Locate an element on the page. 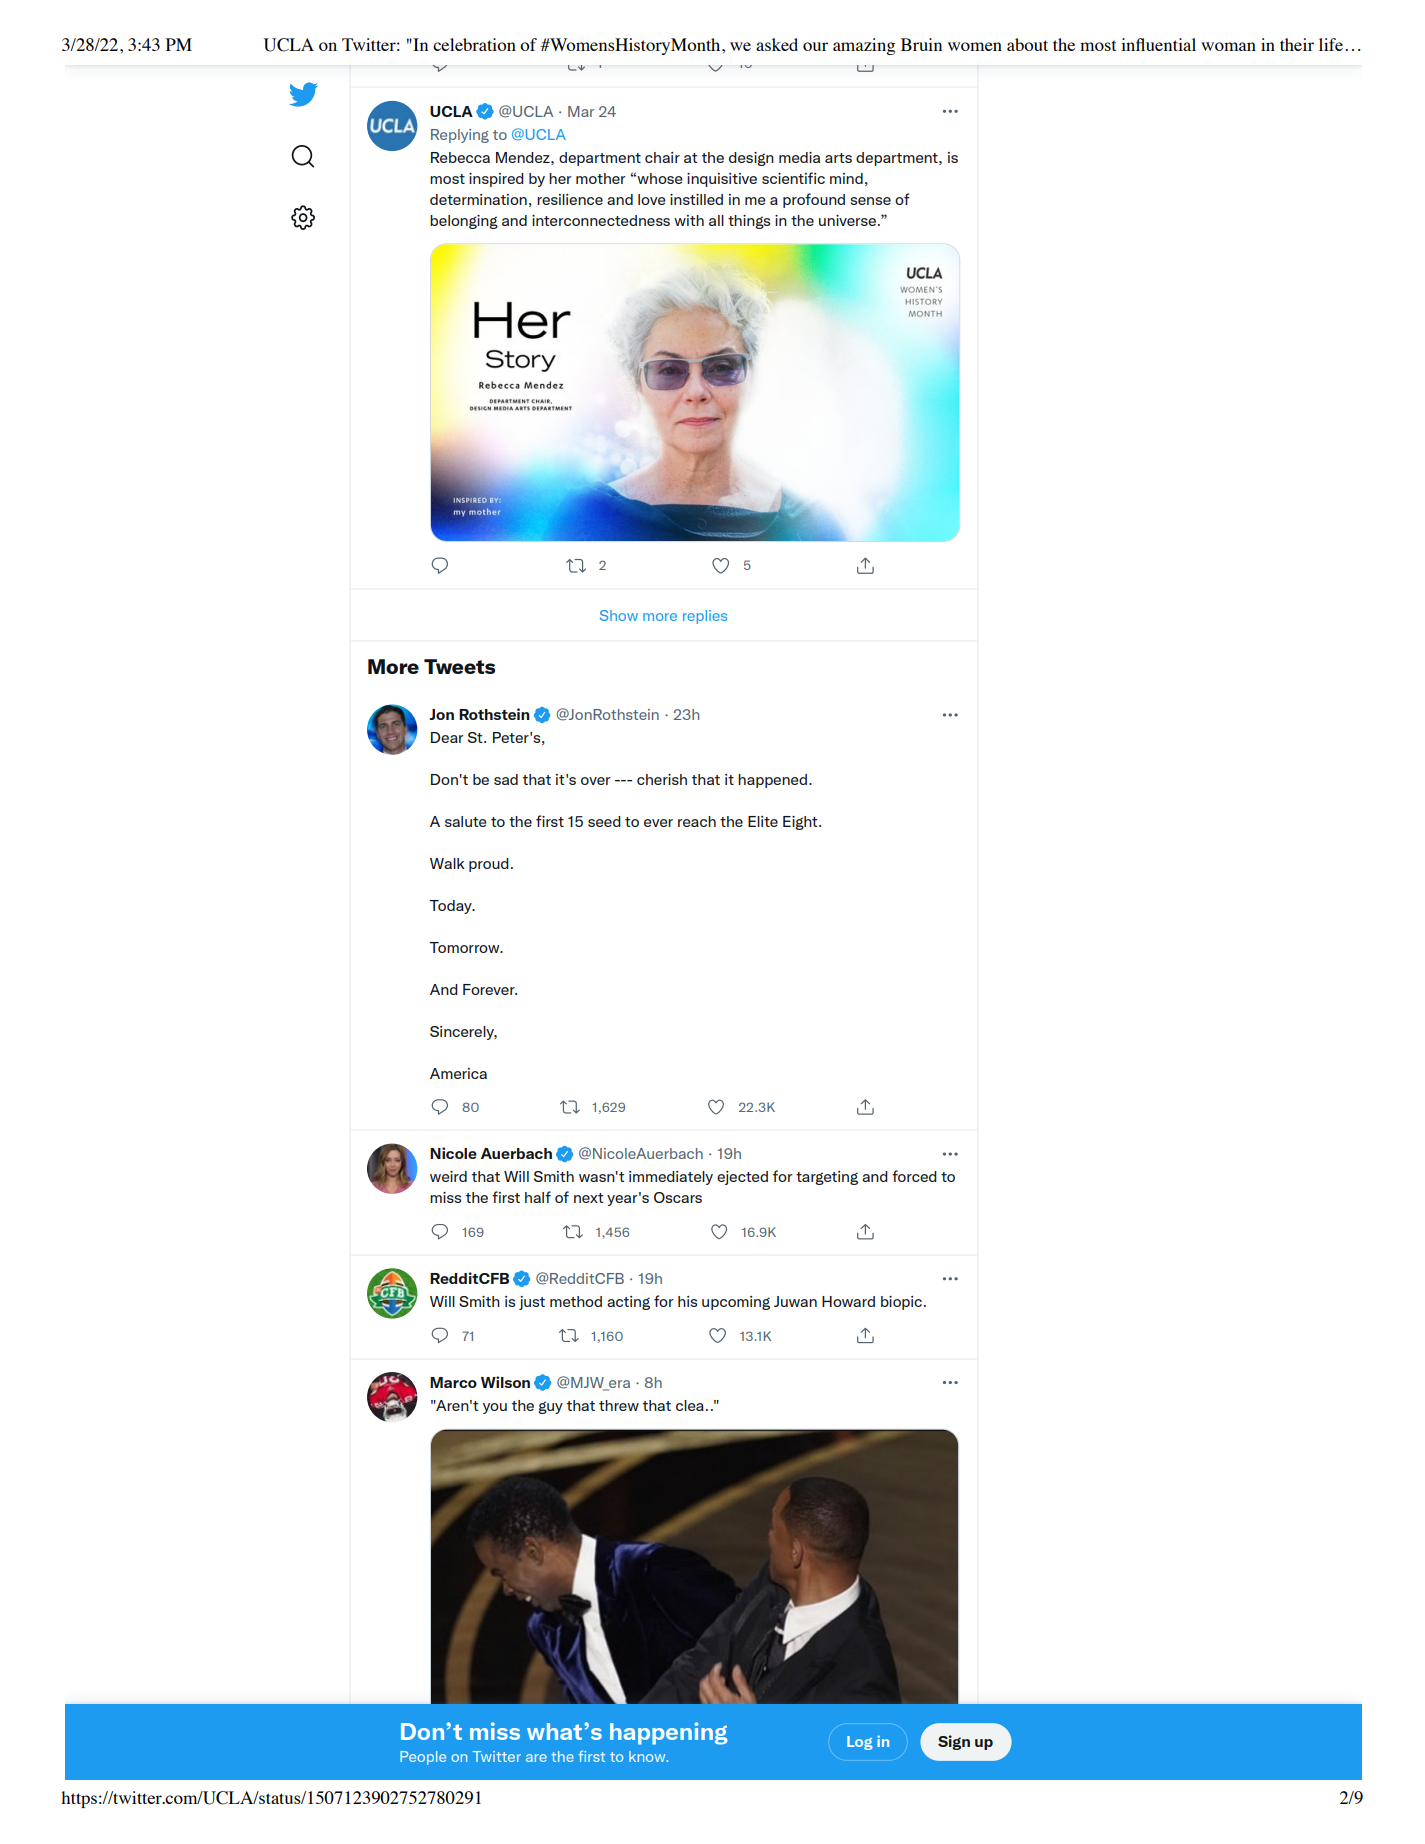  woman is located at coordinates (1228, 46).
